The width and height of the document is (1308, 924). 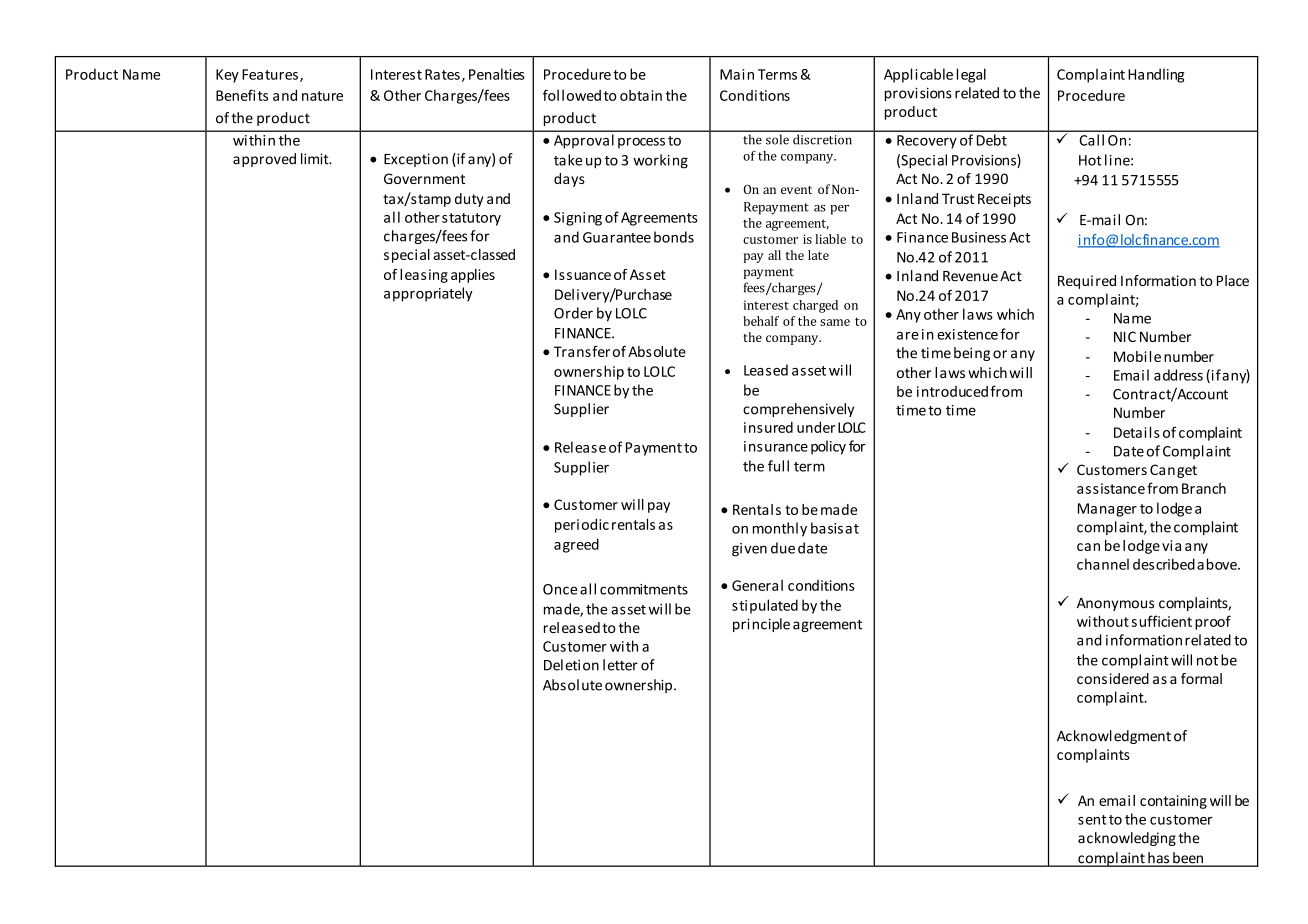 I want to click on nature, so click(x=322, y=96).
